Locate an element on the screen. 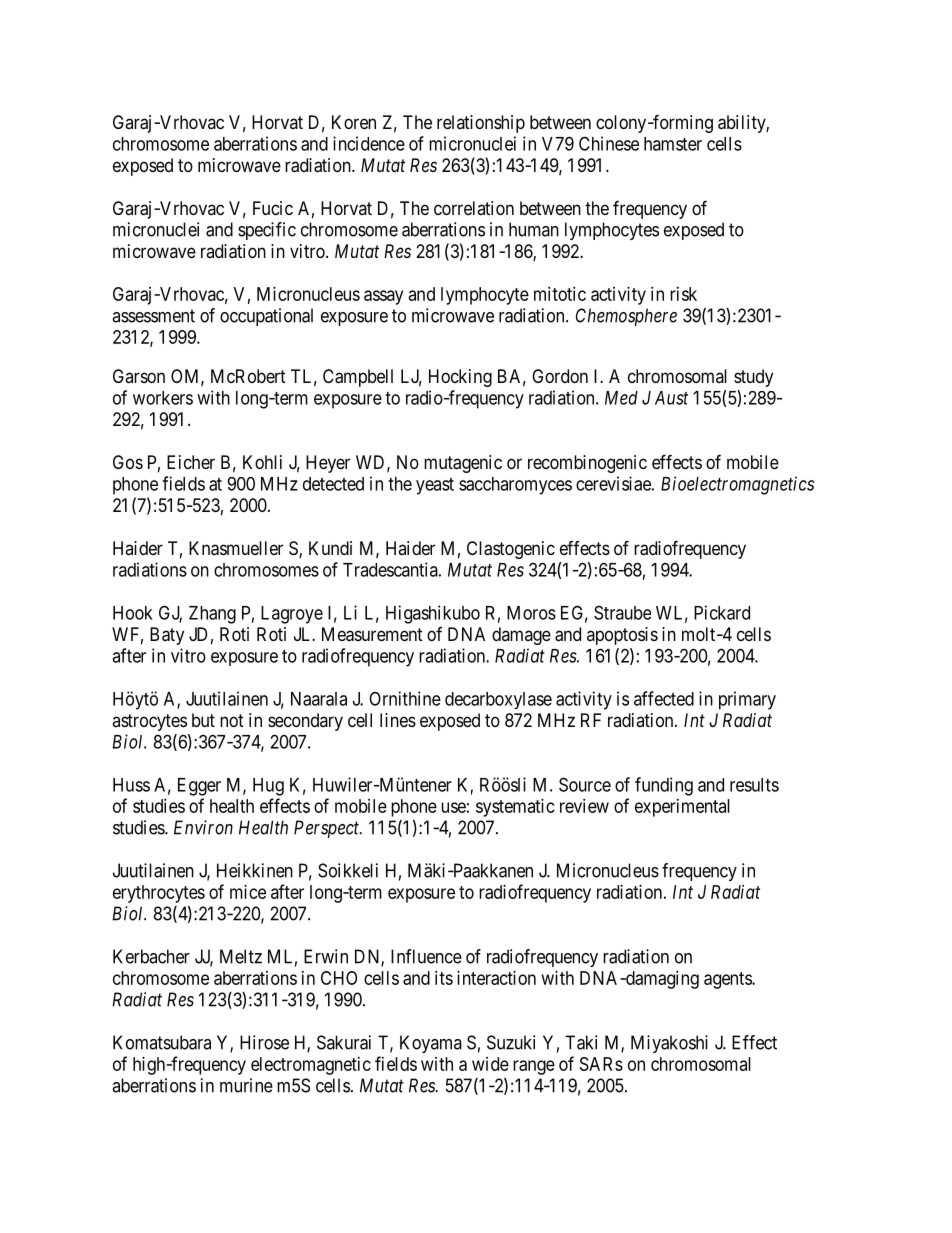 This screenshot has height=1233, width=952. hamster is located at coordinates (673, 144).
